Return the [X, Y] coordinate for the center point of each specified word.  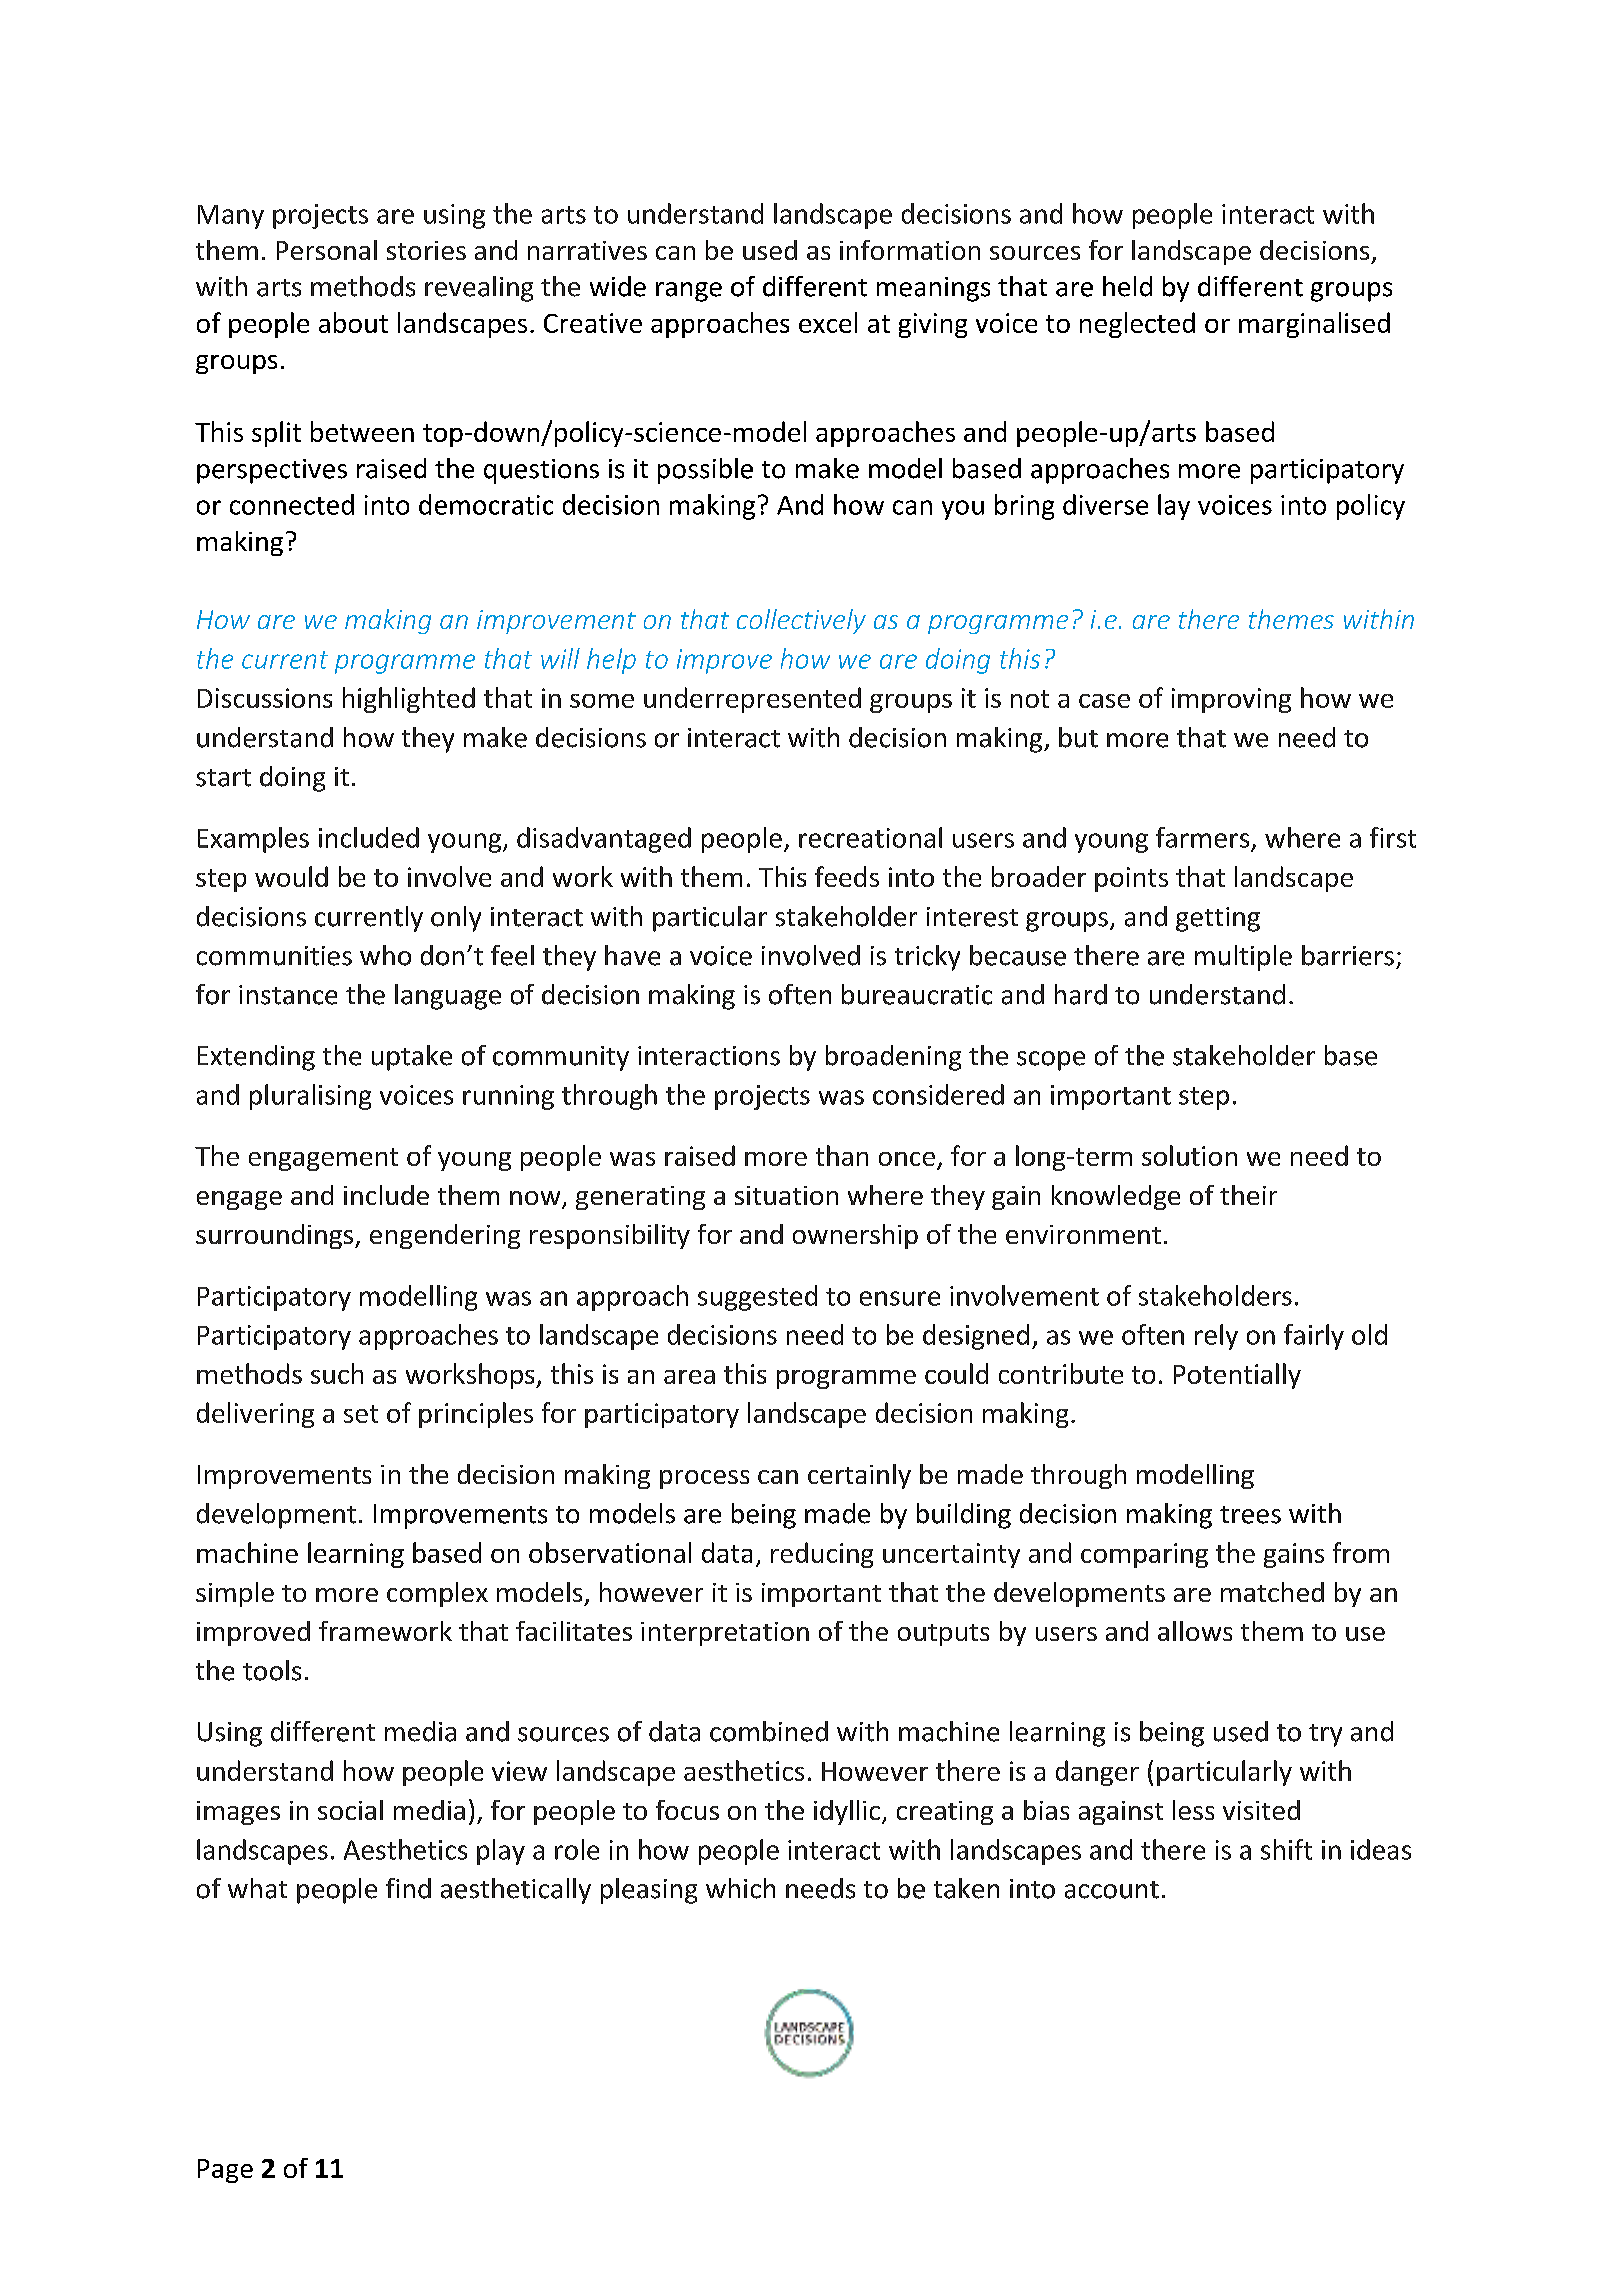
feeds [847, 876]
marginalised [1314, 325]
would [291, 876]
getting [1218, 919]
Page [225, 2171]
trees [1250, 1515]
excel [828, 322]
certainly [859, 1476]
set [361, 1414]
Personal [327, 250]
